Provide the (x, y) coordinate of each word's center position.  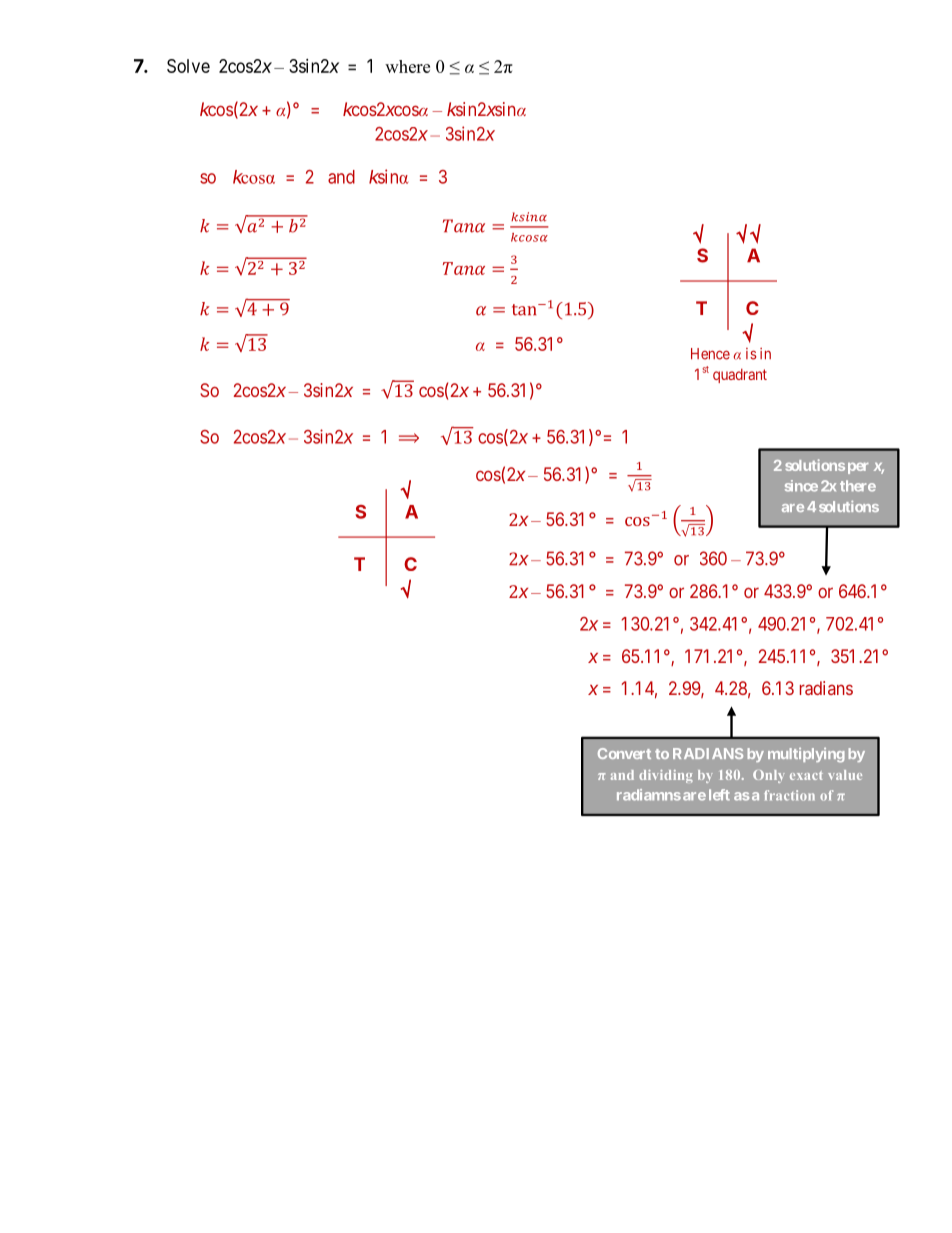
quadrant (740, 376)
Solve (188, 66)
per (858, 468)
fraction (789, 795)
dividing (666, 776)
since (801, 486)
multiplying (806, 755)
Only (769, 776)
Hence (710, 354)
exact (806, 775)
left (719, 795)
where (407, 66)
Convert (624, 753)
